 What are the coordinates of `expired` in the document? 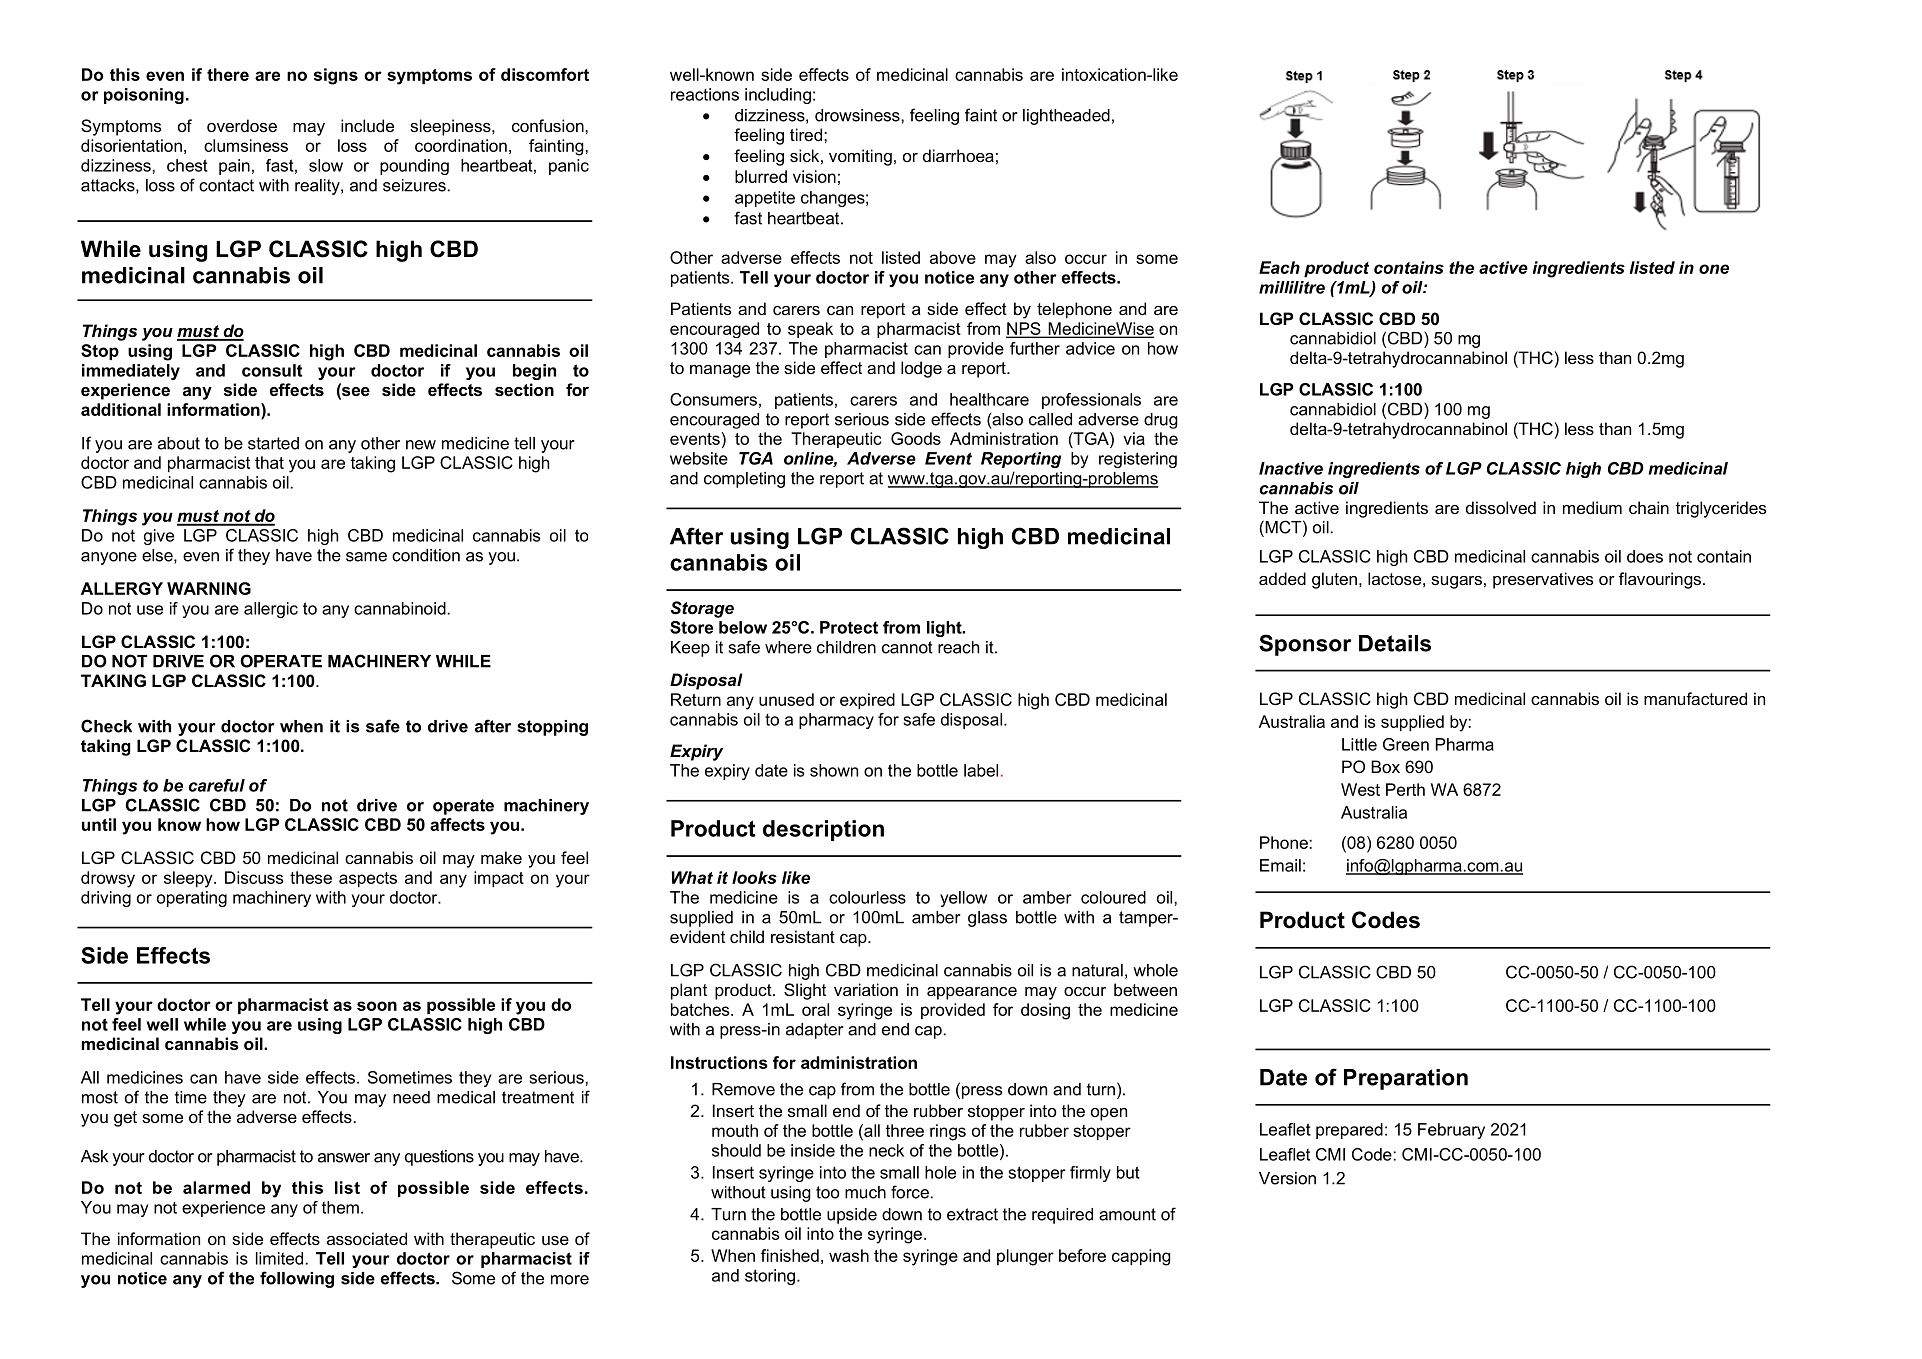 It's located at (867, 701).
